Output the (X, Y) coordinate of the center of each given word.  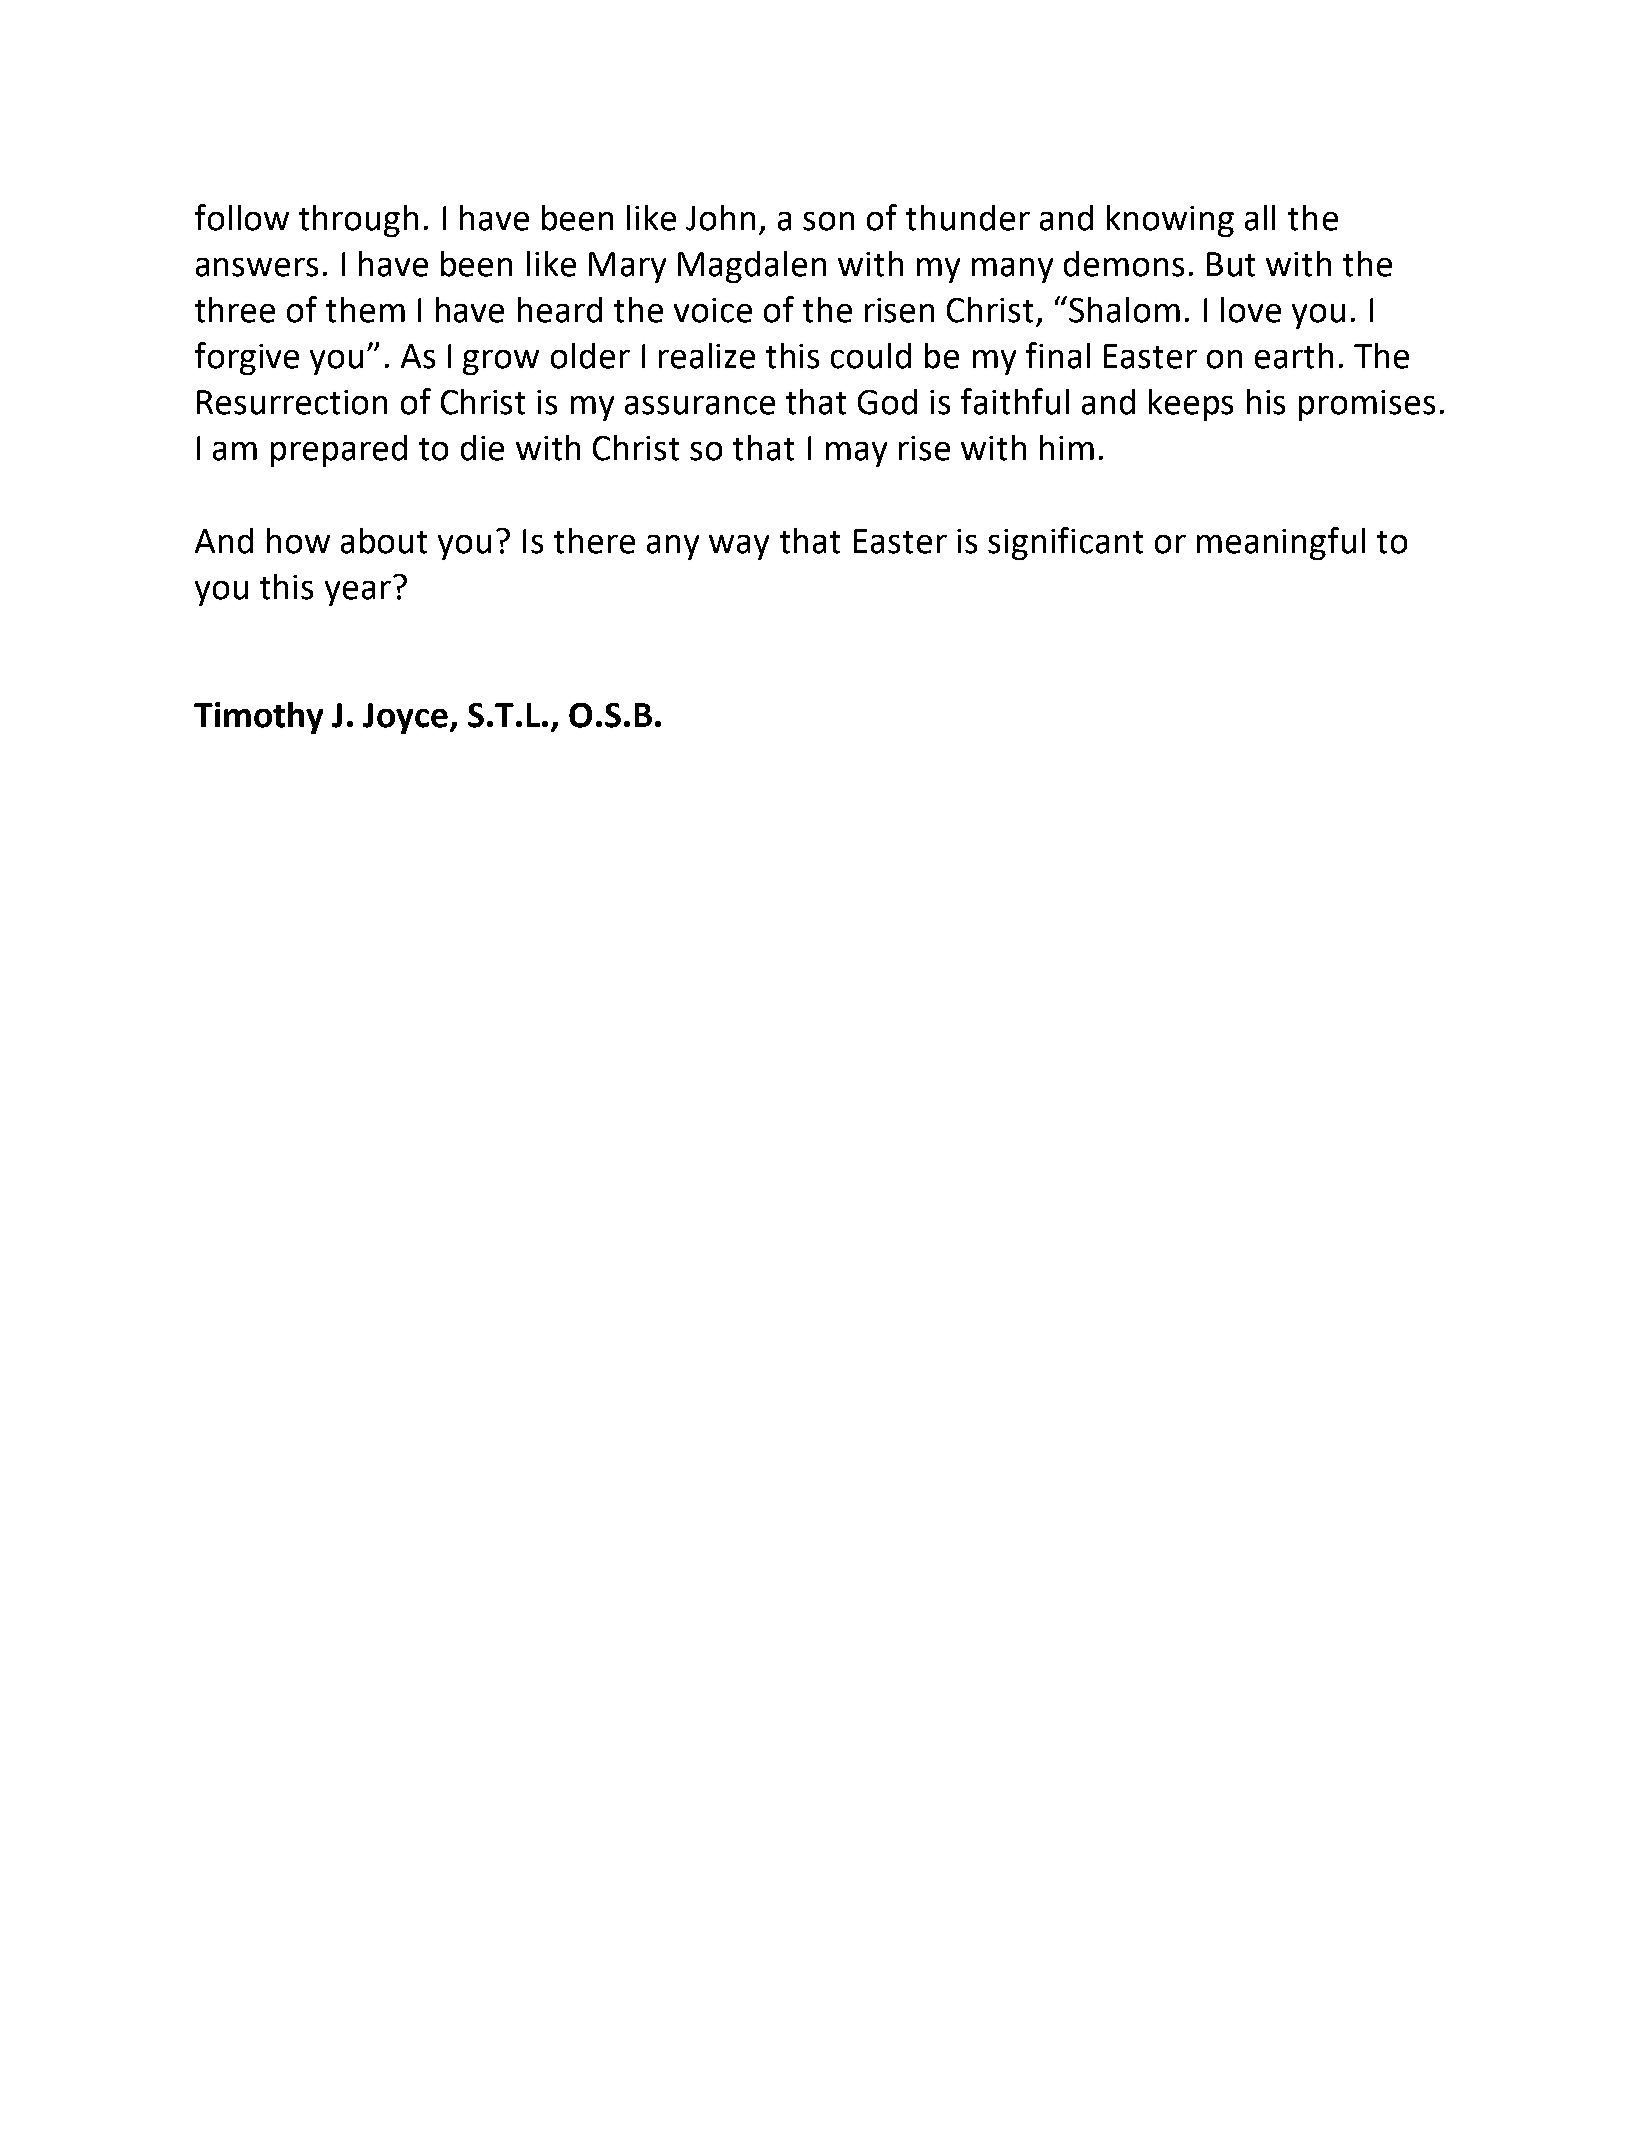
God (887, 402)
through (358, 221)
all (1260, 218)
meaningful (1281, 543)
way (739, 547)
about (384, 541)
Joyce (407, 718)
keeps (1191, 405)
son (828, 221)
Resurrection (292, 402)
